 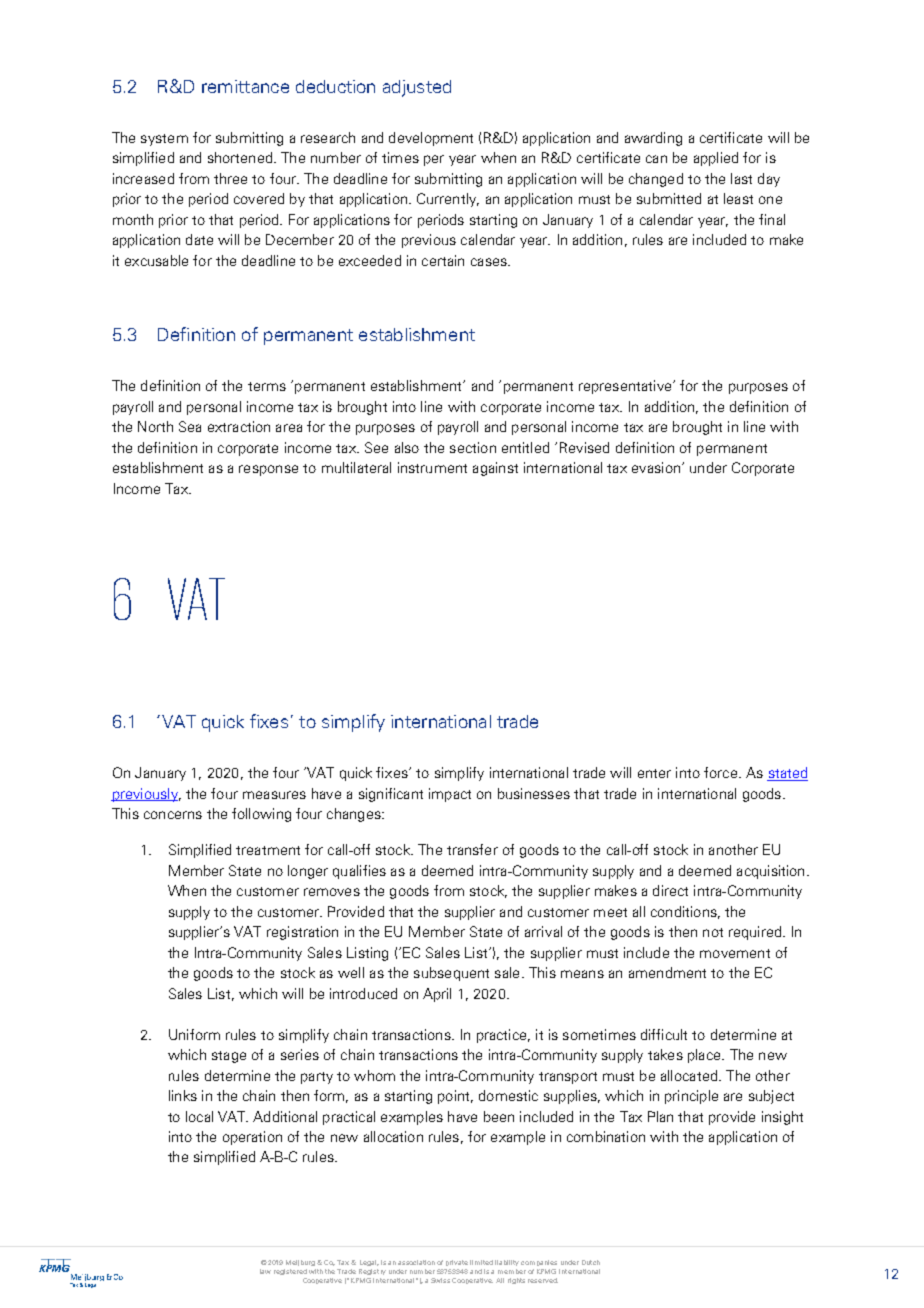 I want to click on extraction, so click(x=239, y=426).
